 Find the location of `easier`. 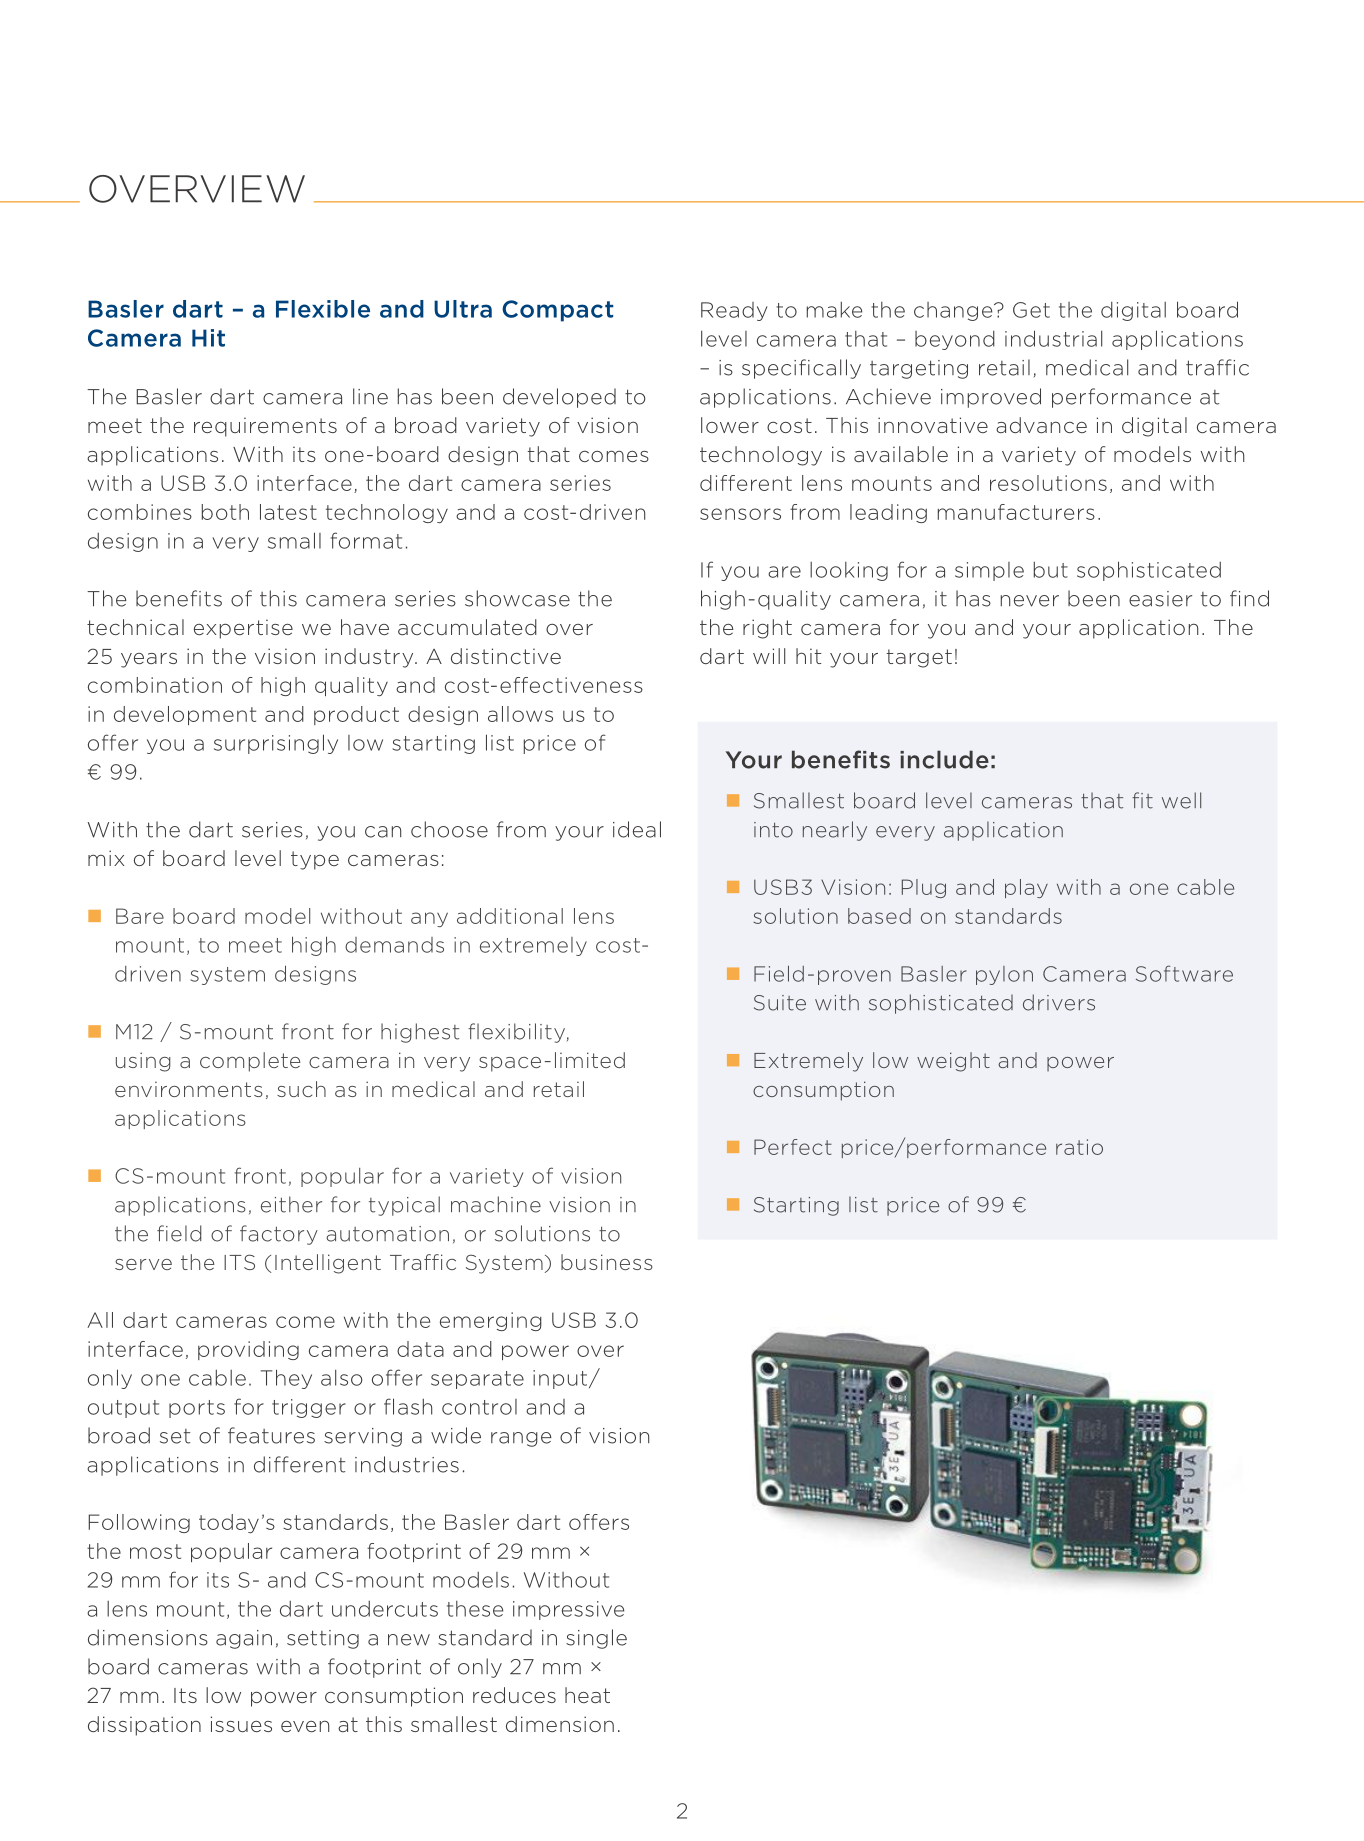

easier is located at coordinates (1160, 599).
